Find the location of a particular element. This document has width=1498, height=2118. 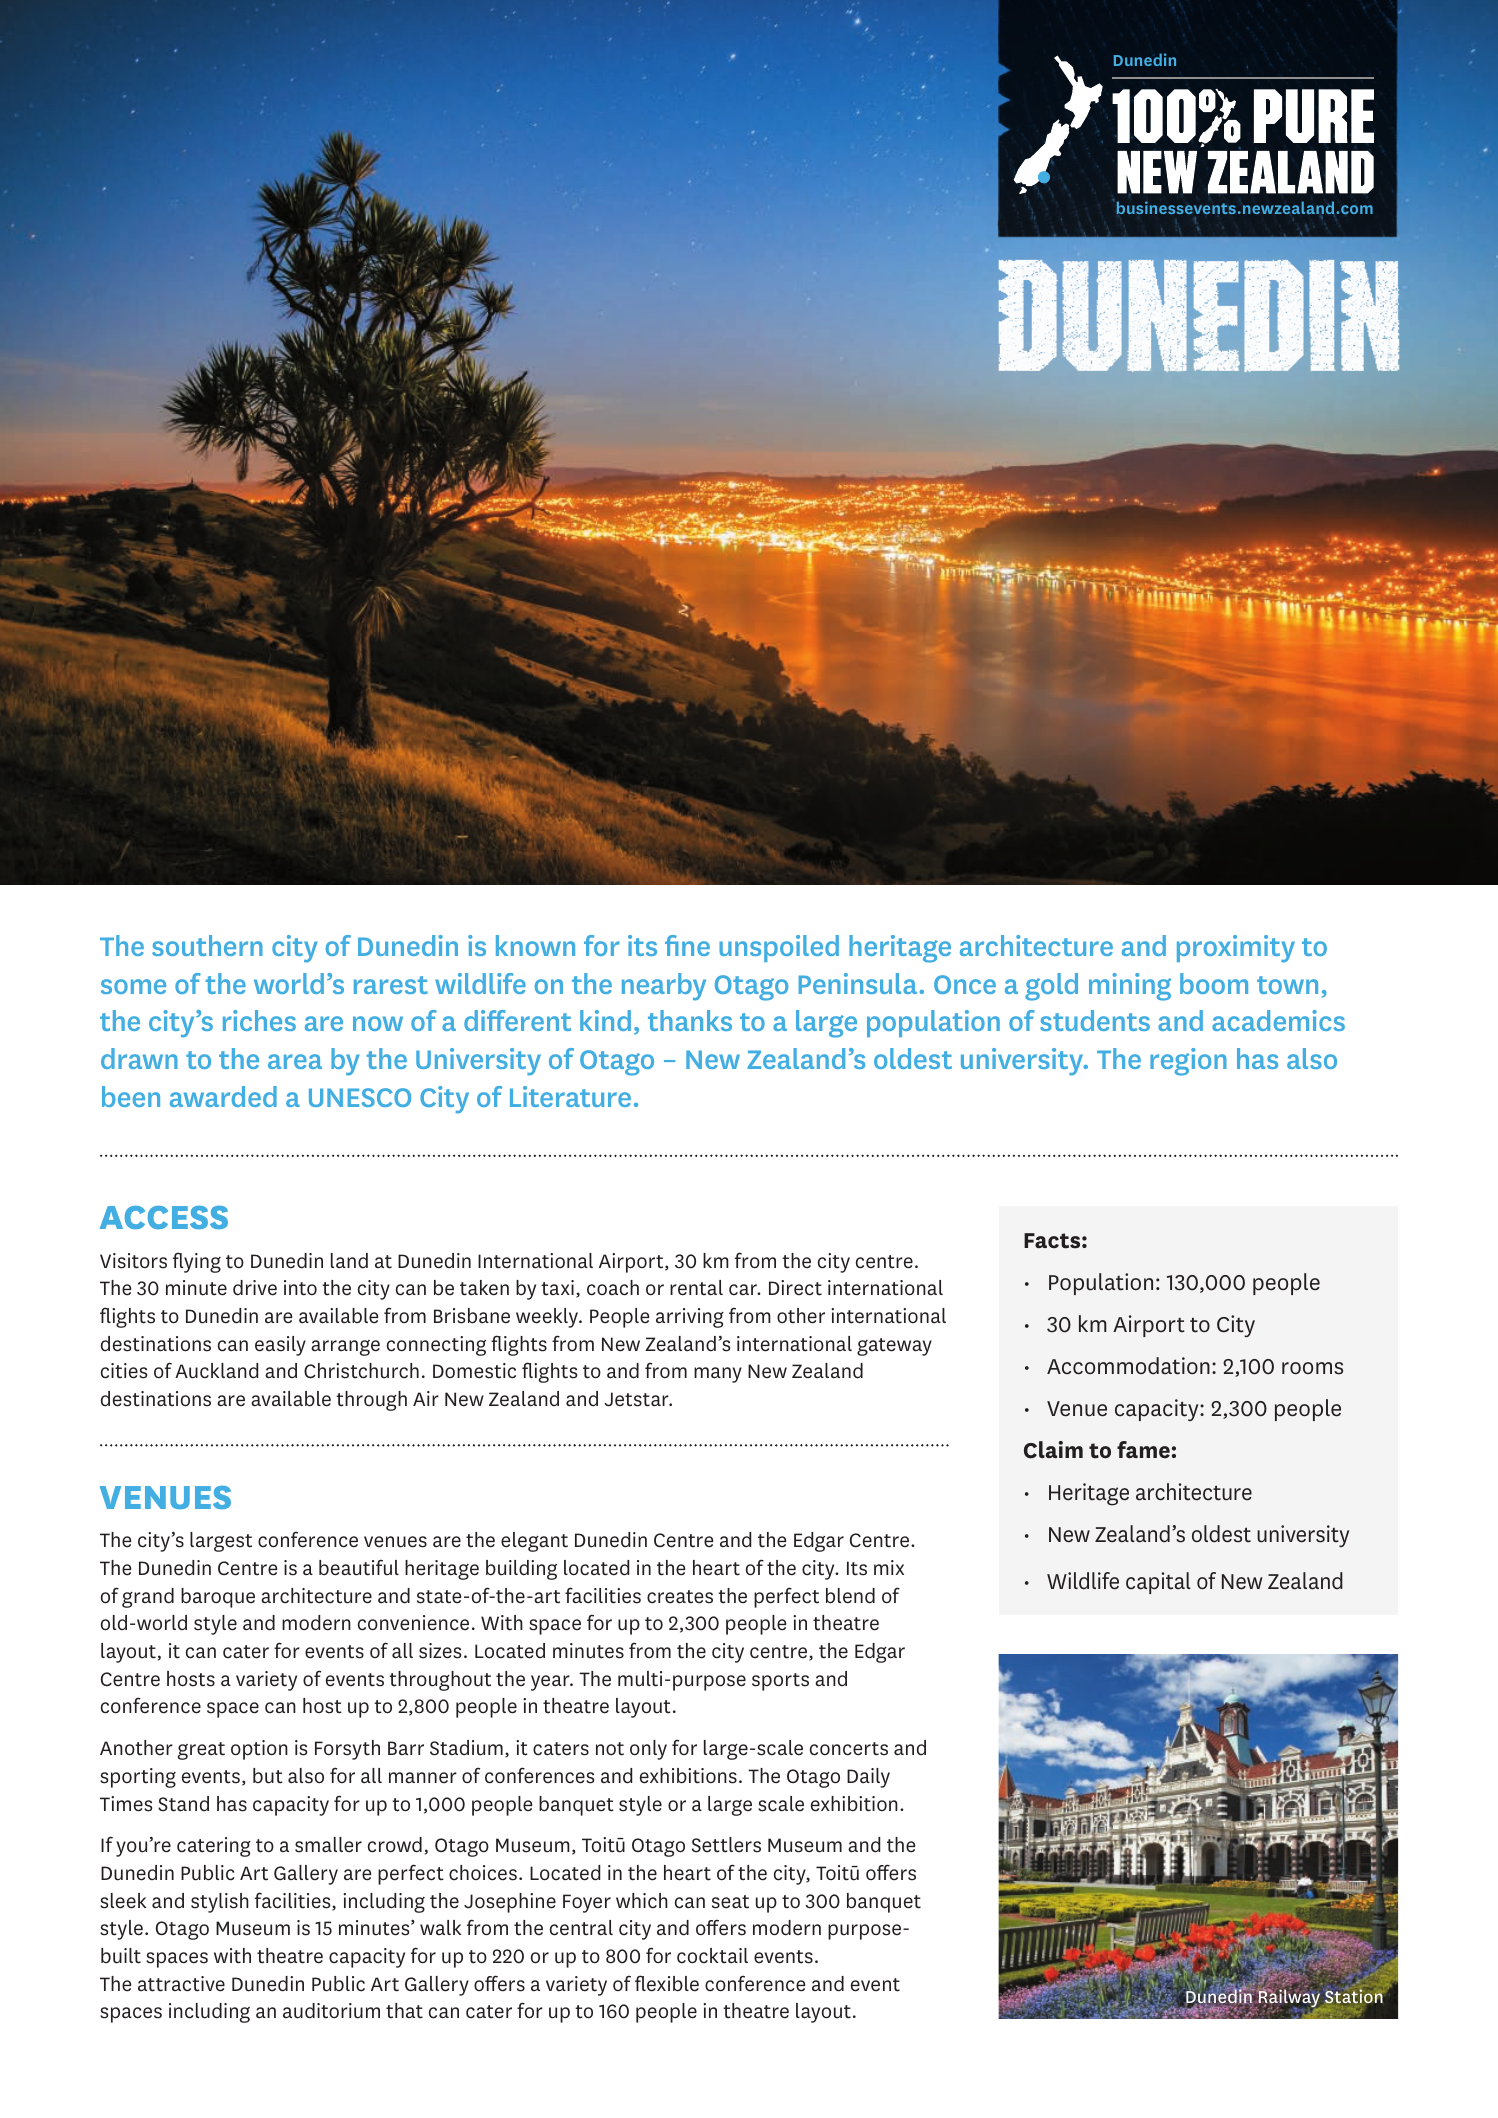

attractive is located at coordinates (181, 1984).
